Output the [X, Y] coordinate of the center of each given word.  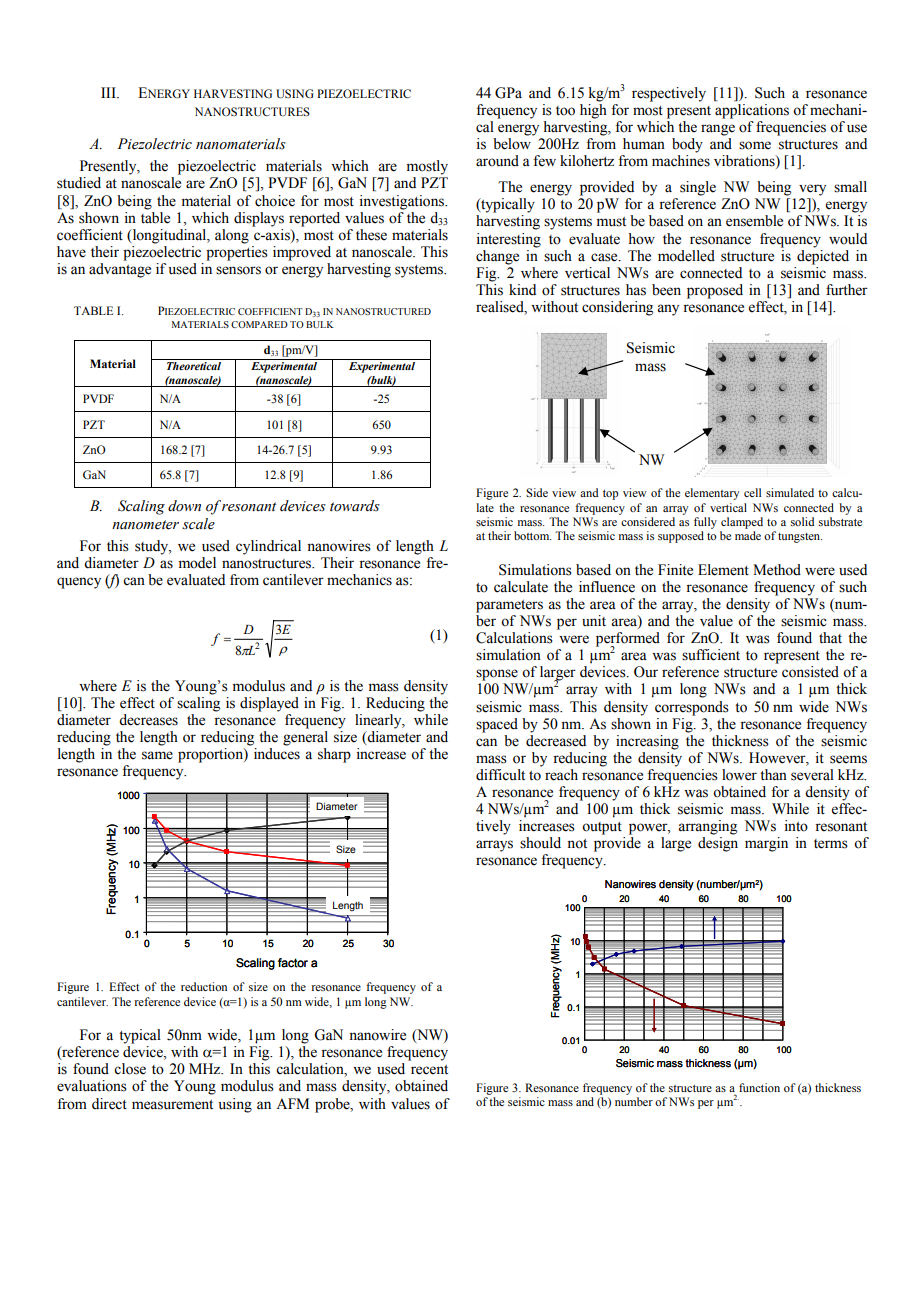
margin [766, 844]
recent [429, 1070]
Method [777, 570]
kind [522, 289]
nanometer [145, 525]
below [512, 144]
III [109, 92]
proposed [715, 291]
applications [752, 111]
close [130, 1069]
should [540, 843]
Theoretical [194, 366]
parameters [509, 606]
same [157, 755]
